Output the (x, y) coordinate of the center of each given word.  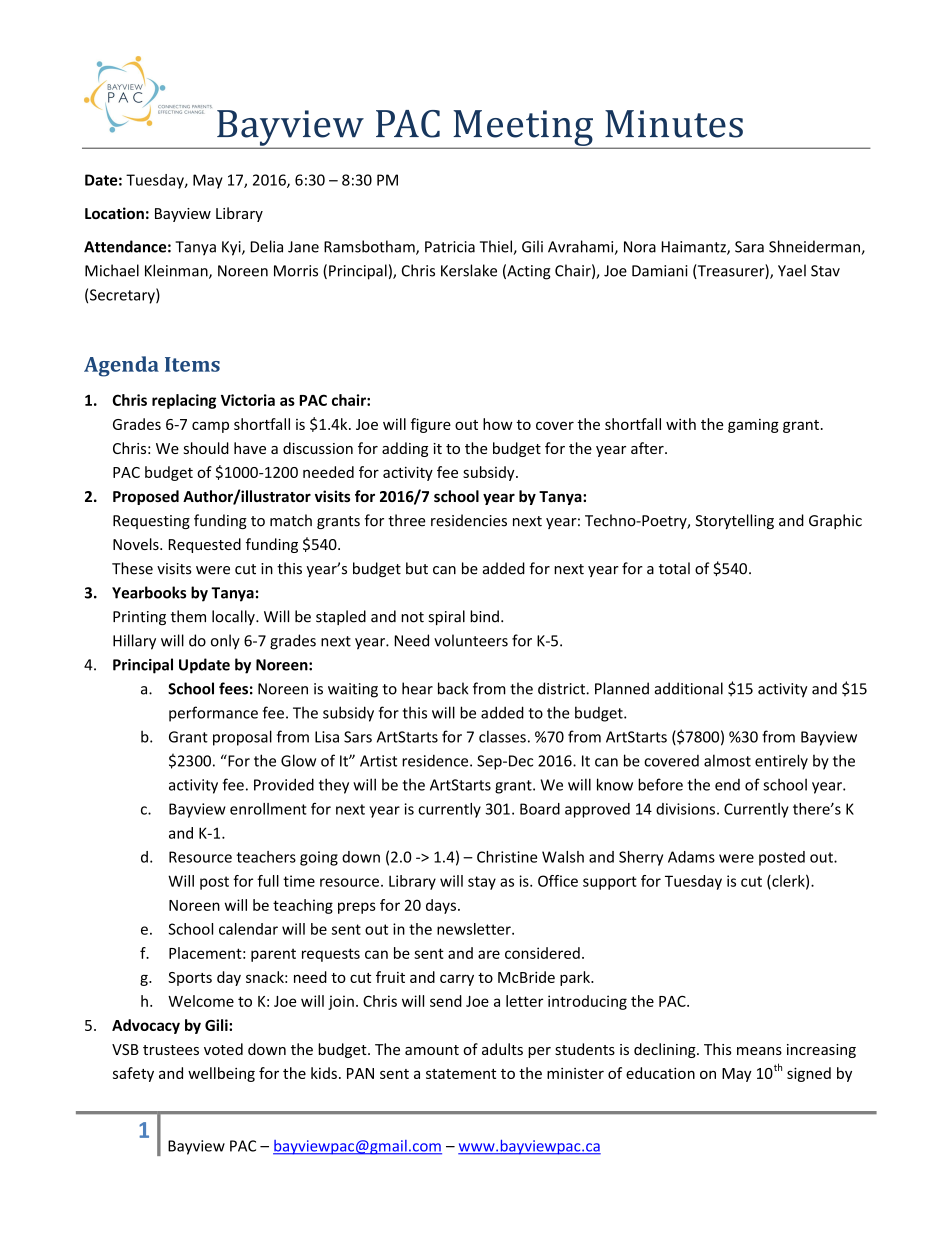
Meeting (523, 129)
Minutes (674, 124)
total (674, 568)
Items (192, 364)
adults (502, 1049)
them (188, 616)
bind (484, 616)
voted (223, 1049)
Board (540, 809)
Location (114, 213)
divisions (685, 809)
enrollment (268, 809)
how (498, 424)
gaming (753, 426)
